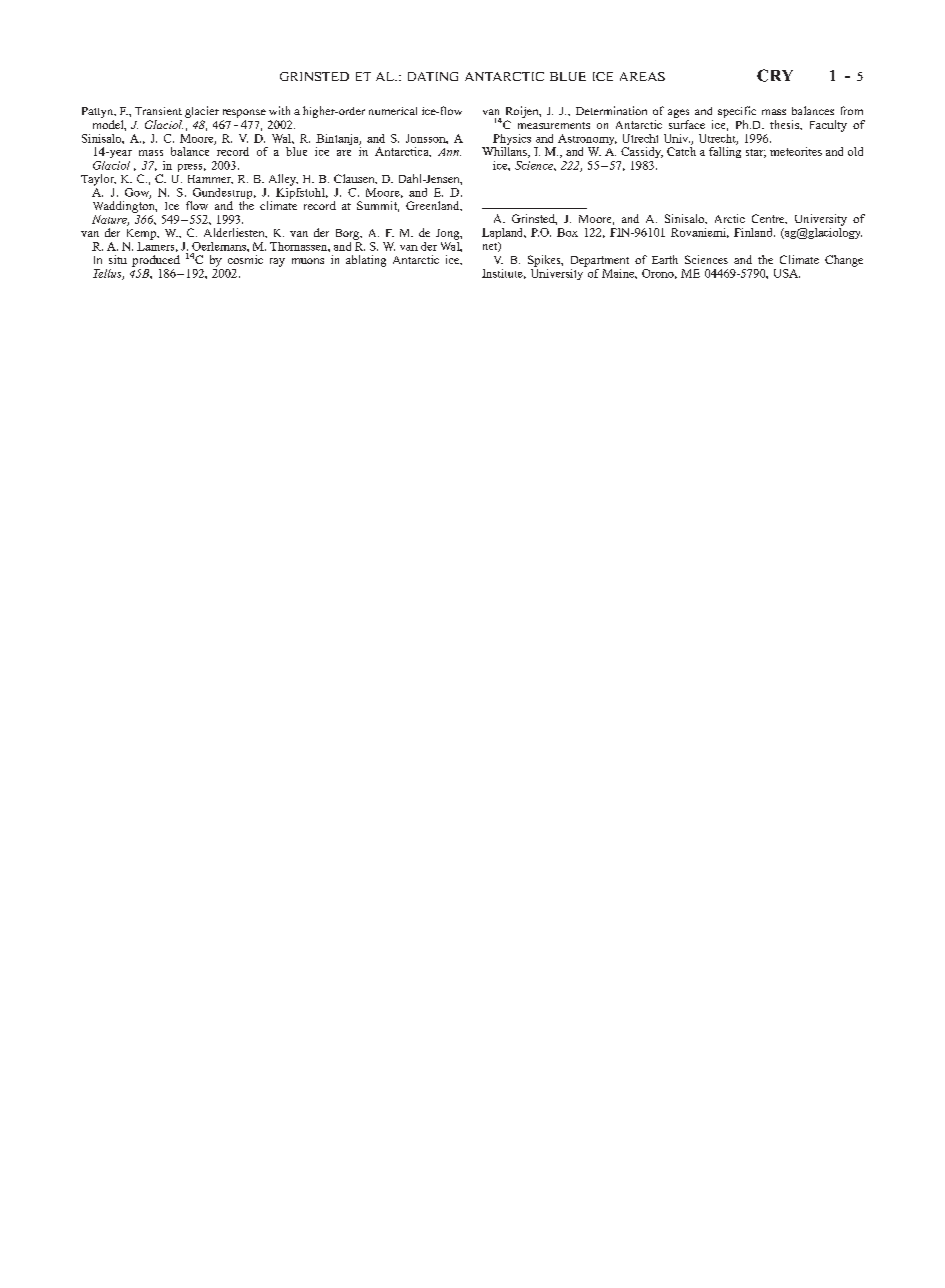 The height and width of the image is (1288, 945). Describe the element at coordinates (785, 124) in the image. I see `thesis` at that location.
